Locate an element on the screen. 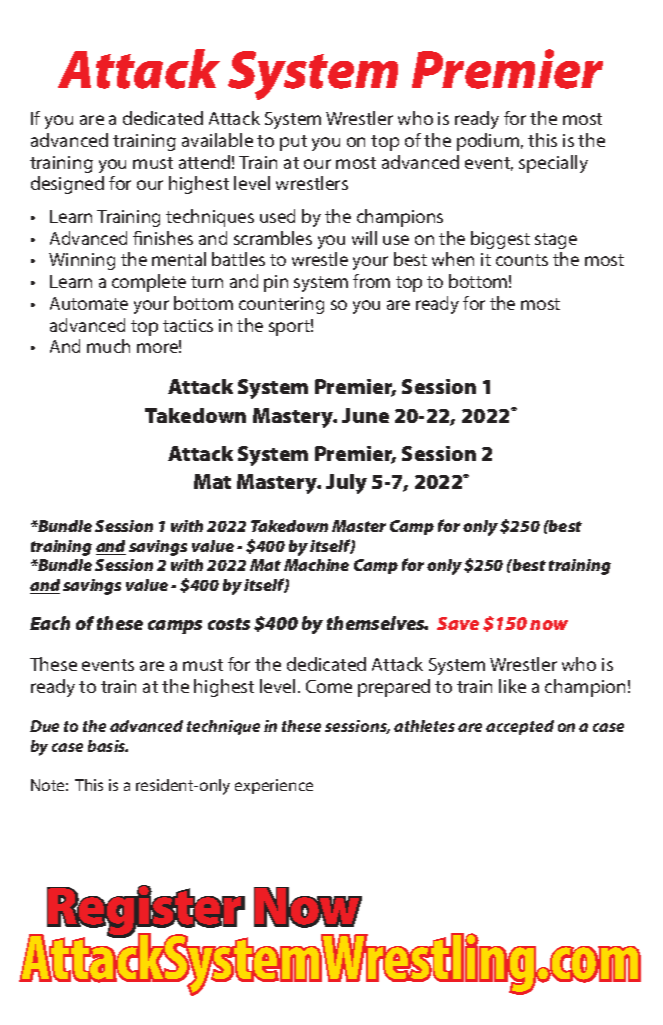 This screenshot has width=663, height=1025. Automate is located at coordinates (89, 303).
